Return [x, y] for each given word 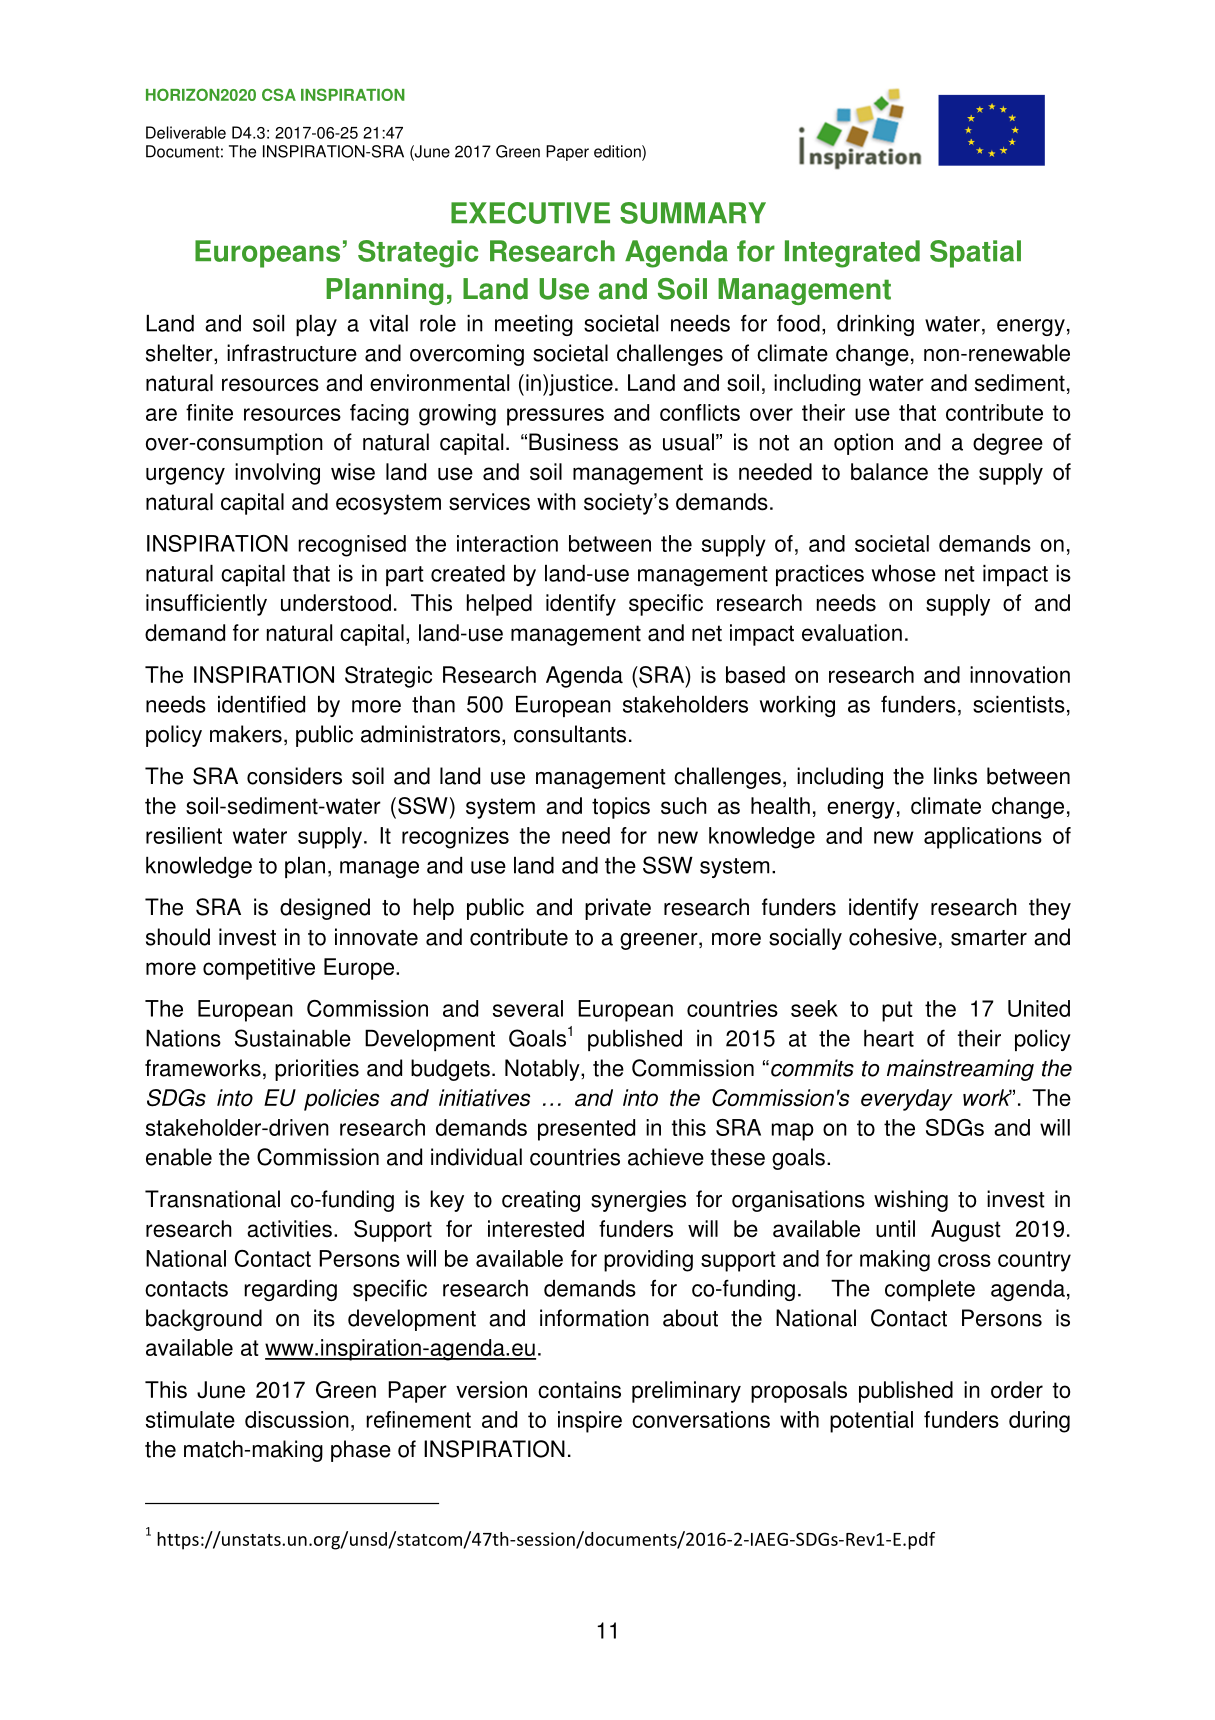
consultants [570, 734]
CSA [279, 94]
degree [1008, 444]
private [618, 909]
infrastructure [292, 353]
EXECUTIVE [530, 213]
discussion [297, 1419]
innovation [1020, 675]
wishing [911, 1201]
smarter [989, 938]
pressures [555, 417]
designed [325, 909]
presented [586, 1130]
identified [261, 704]
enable [179, 1157]
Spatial [975, 254]
